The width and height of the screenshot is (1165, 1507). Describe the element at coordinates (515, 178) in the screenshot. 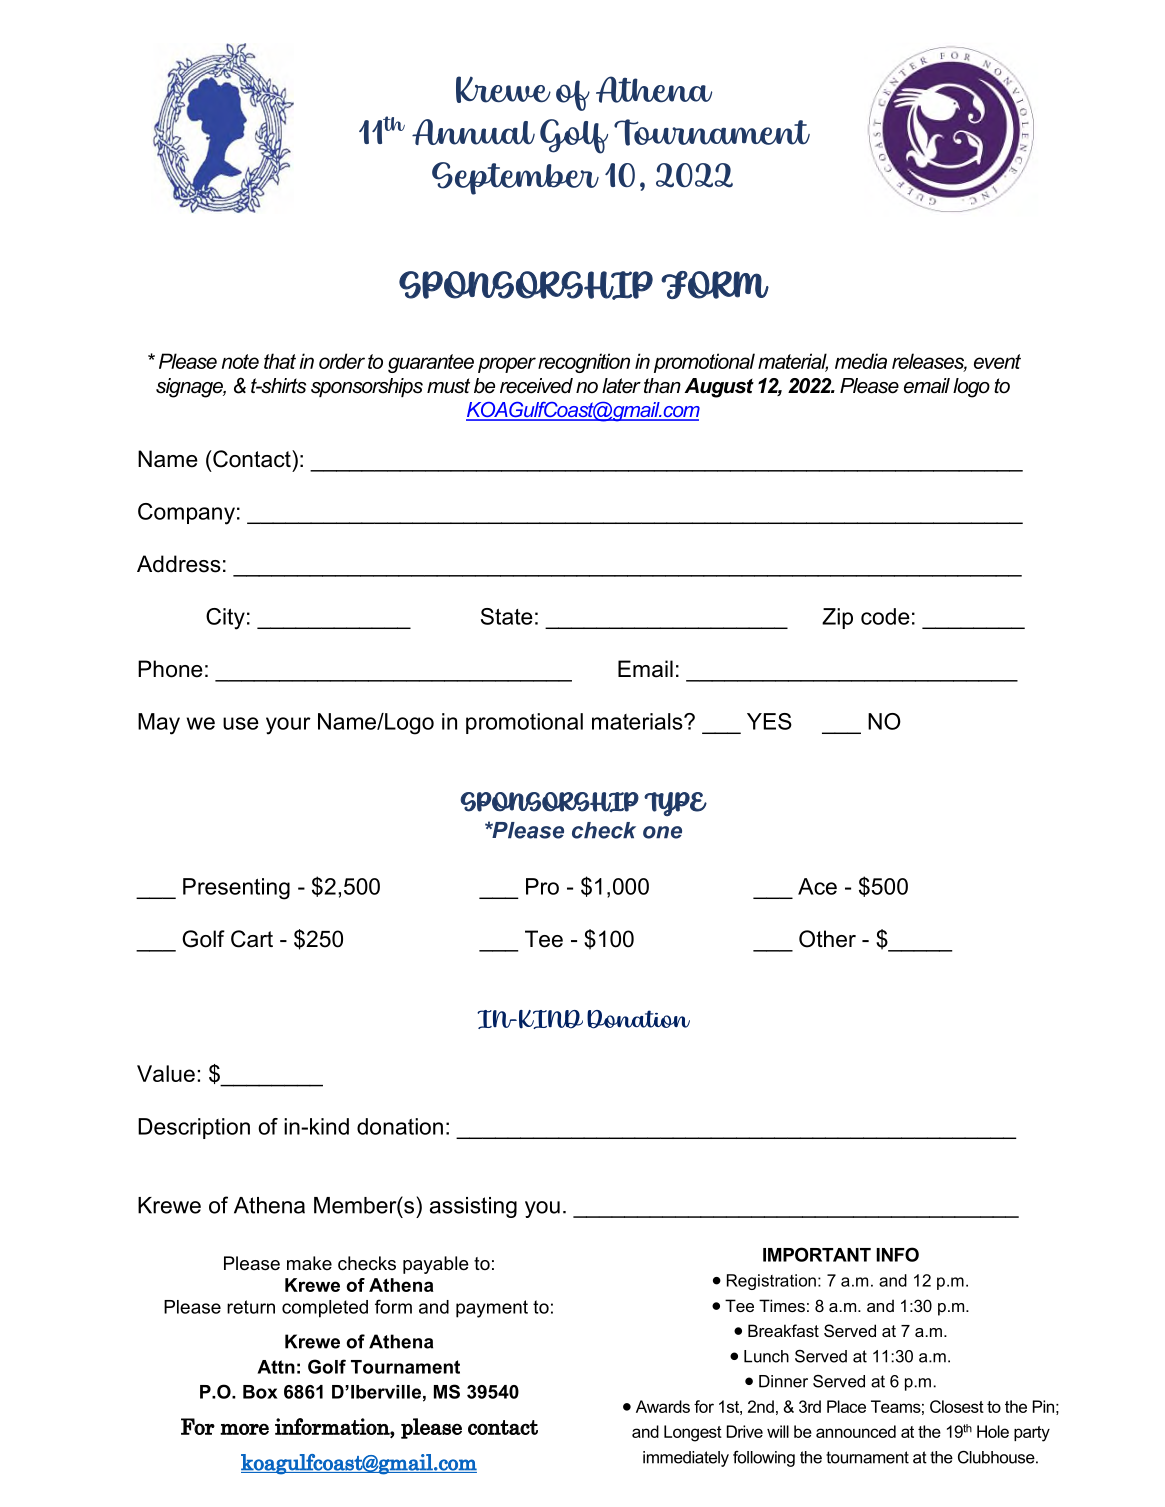

I see `September` at that location.
